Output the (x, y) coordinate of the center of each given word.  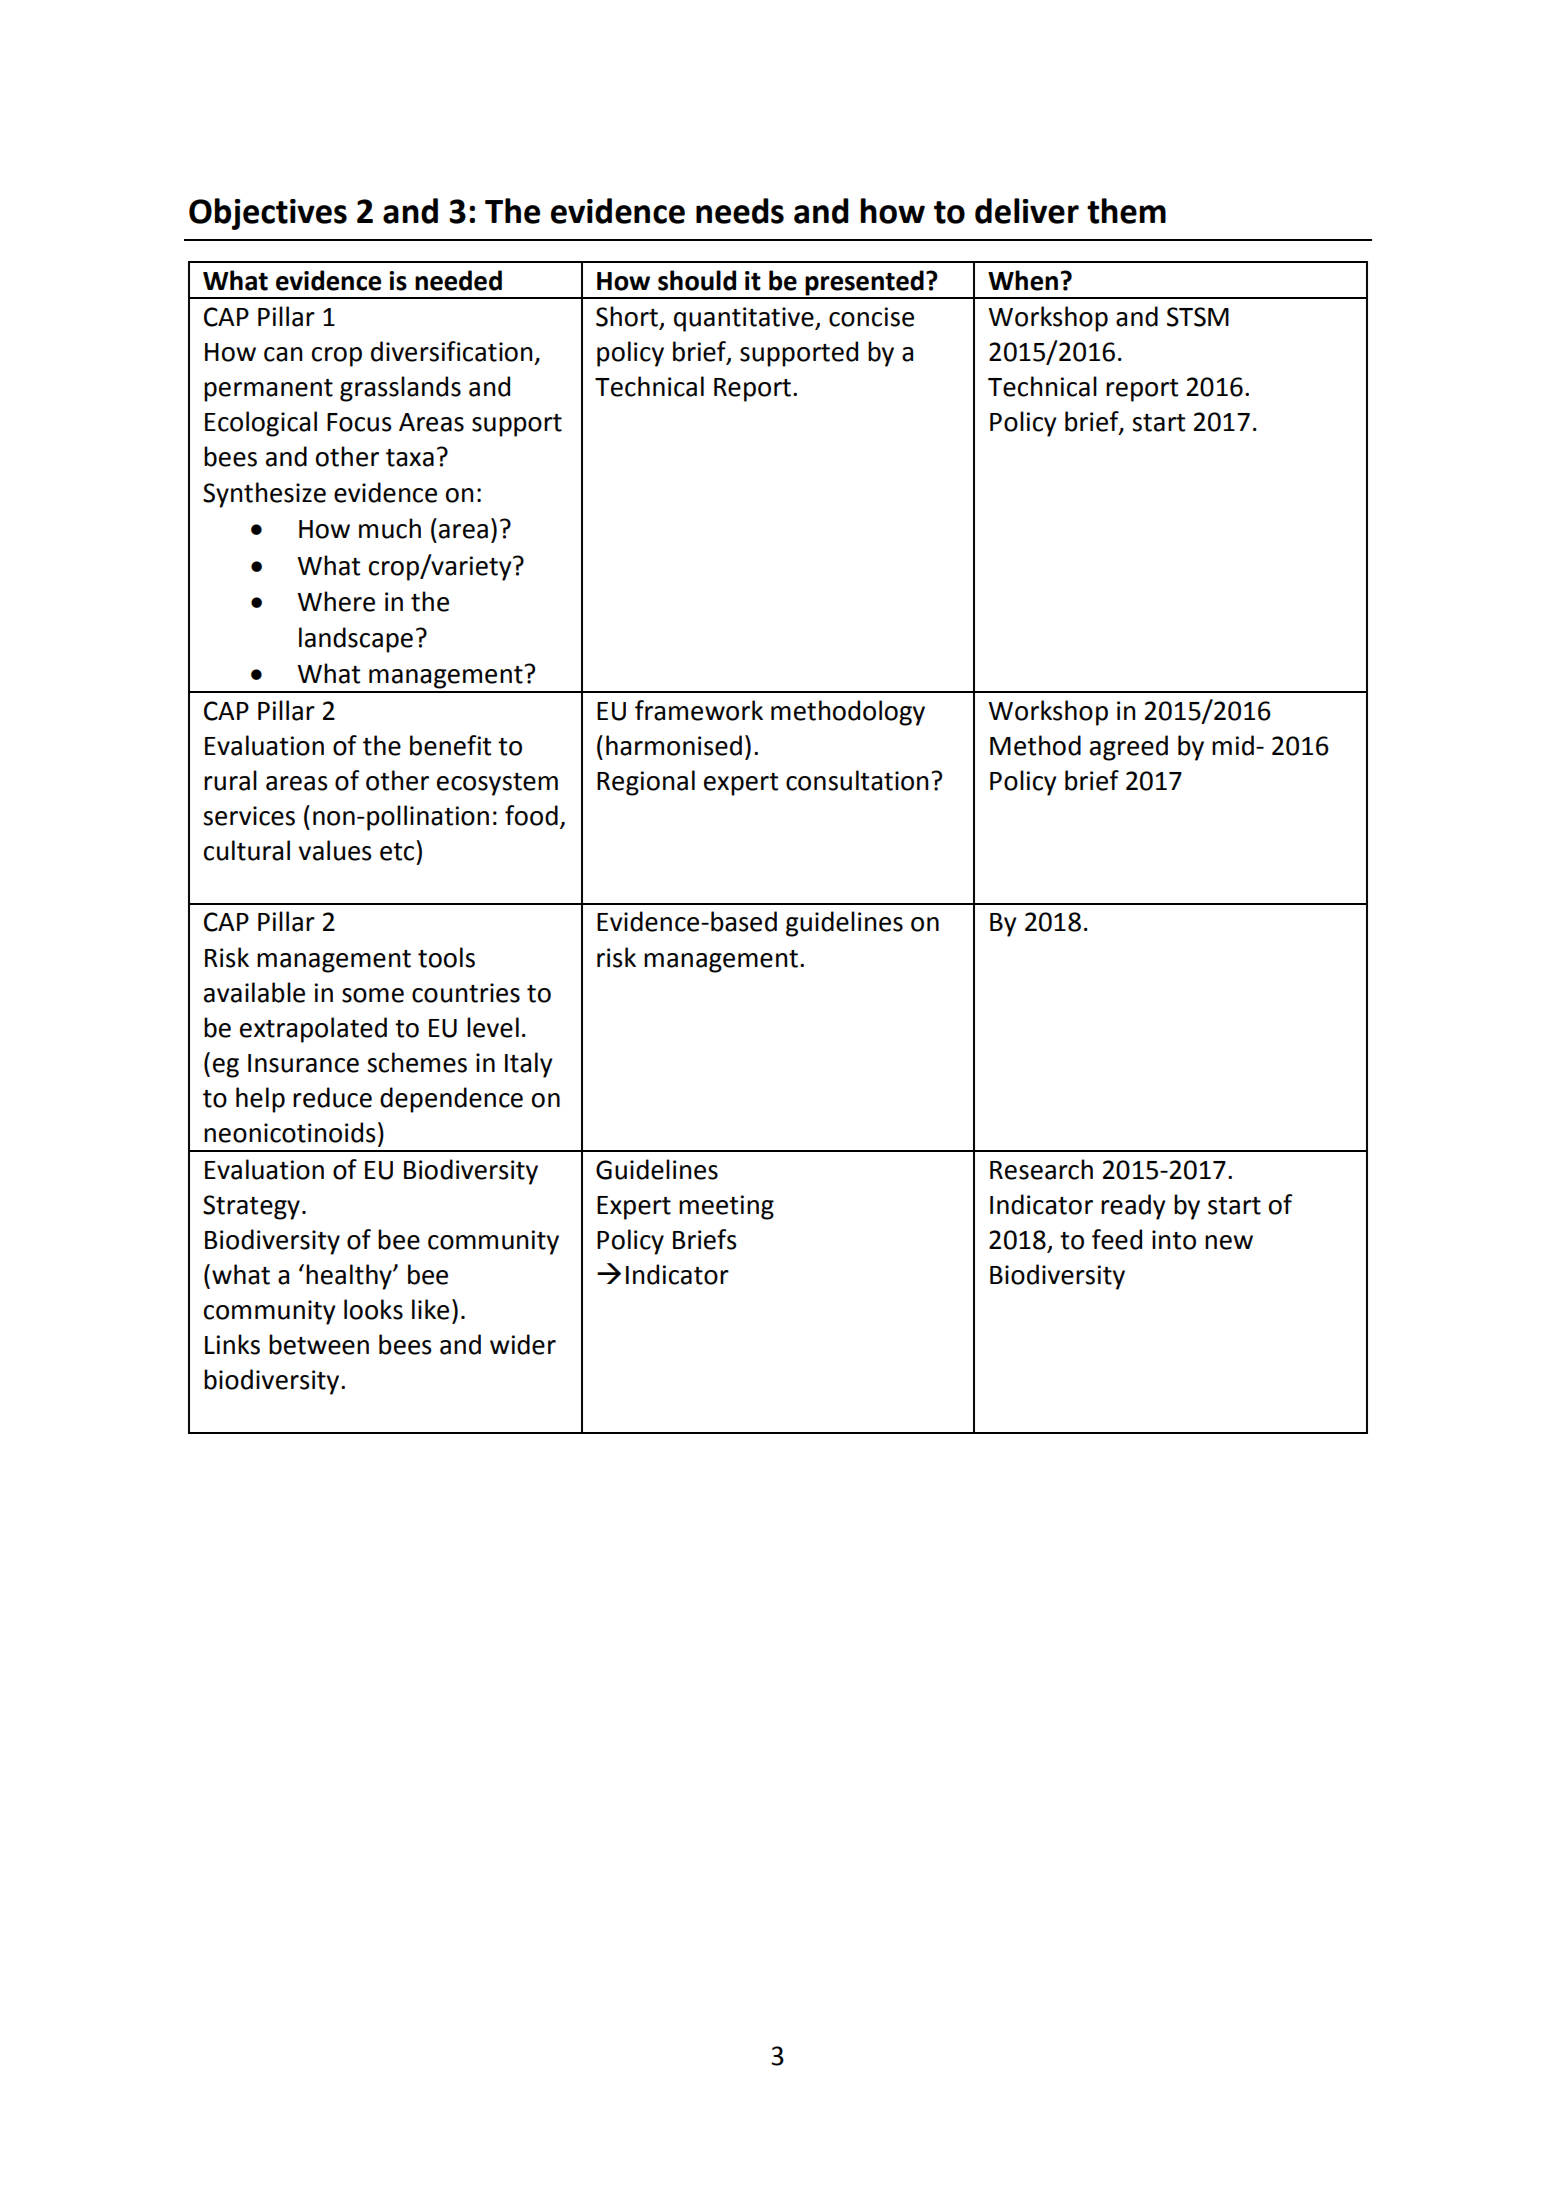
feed (1117, 1239)
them (1126, 211)
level (493, 1027)
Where (336, 601)
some (373, 995)
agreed (1129, 748)
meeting (726, 1207)
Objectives (268, 214)
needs (740, 211)
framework (699, 710)
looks (373, 1309)
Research (1041, 1169)
